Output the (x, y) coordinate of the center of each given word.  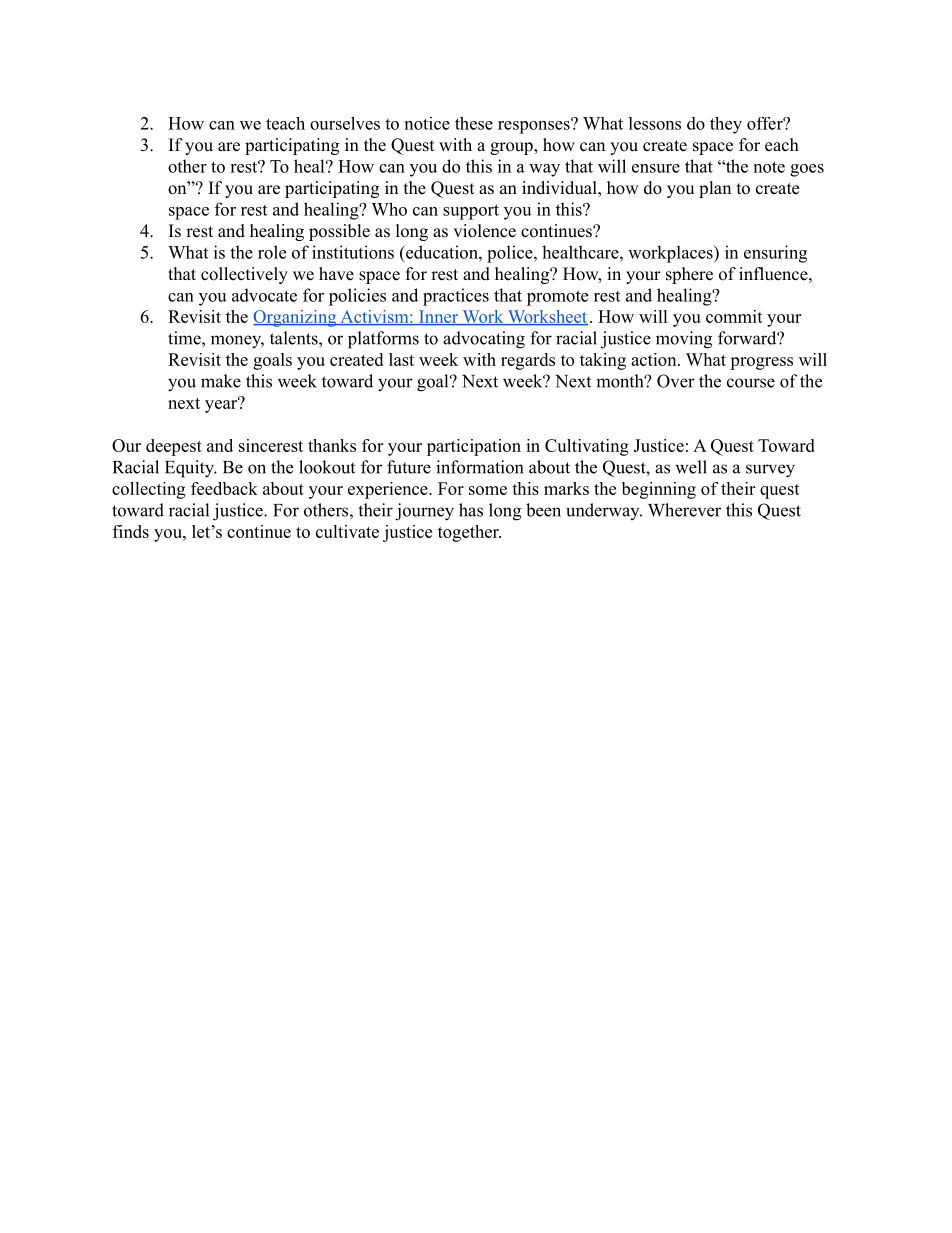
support (471, 212)
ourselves (345, 123)
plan (715, 189)
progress (761, 363)
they (726, 125)
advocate (264, 295)
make (221, 381)
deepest (174, 447)
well (691, 467)
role (272, 252)
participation (474, 447)
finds (131, 531)
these (474, 123)
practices (456, 297)
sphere (689, 275)
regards (528, 361)
